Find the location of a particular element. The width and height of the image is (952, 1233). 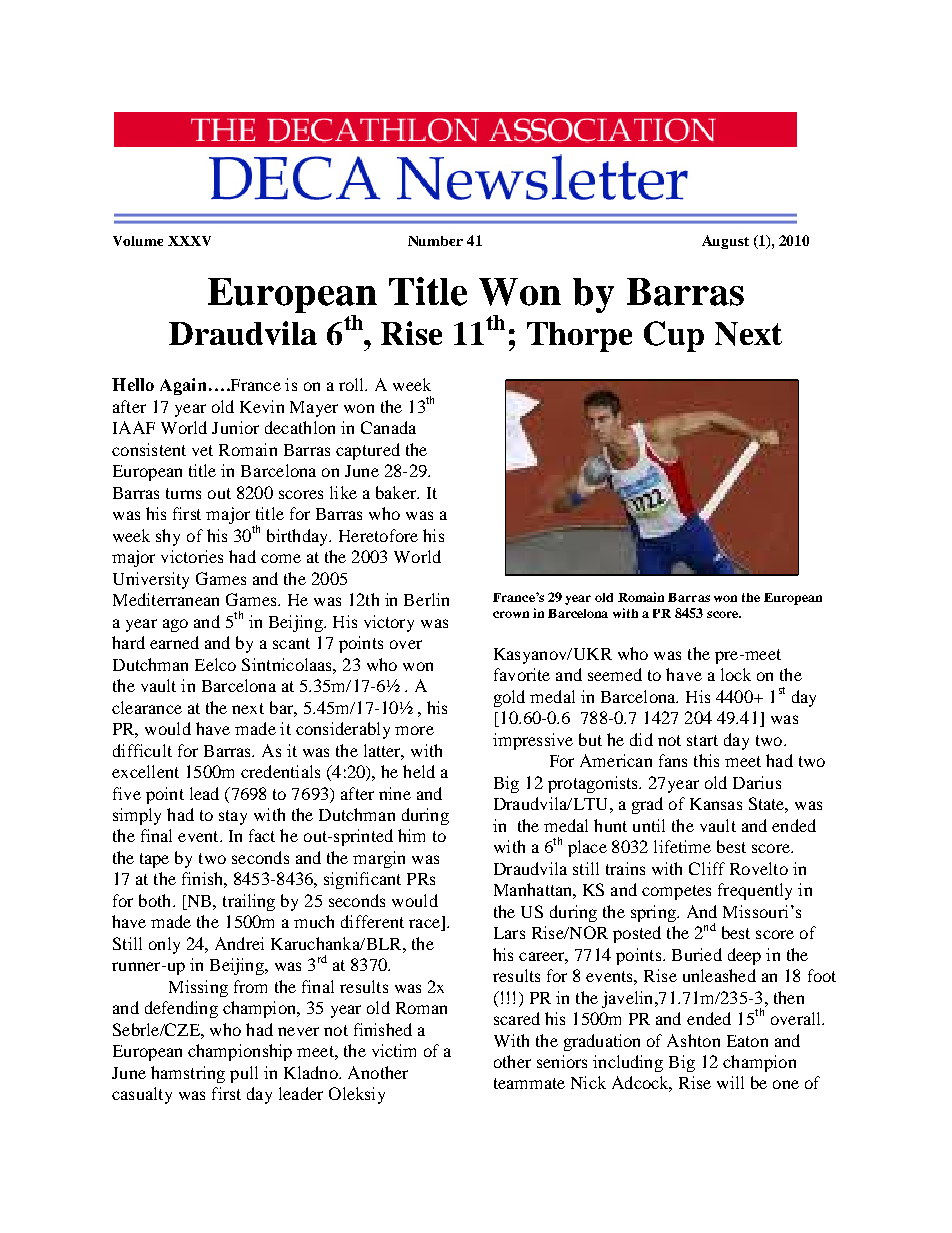

Canada is located at coordinates (388, 427).
